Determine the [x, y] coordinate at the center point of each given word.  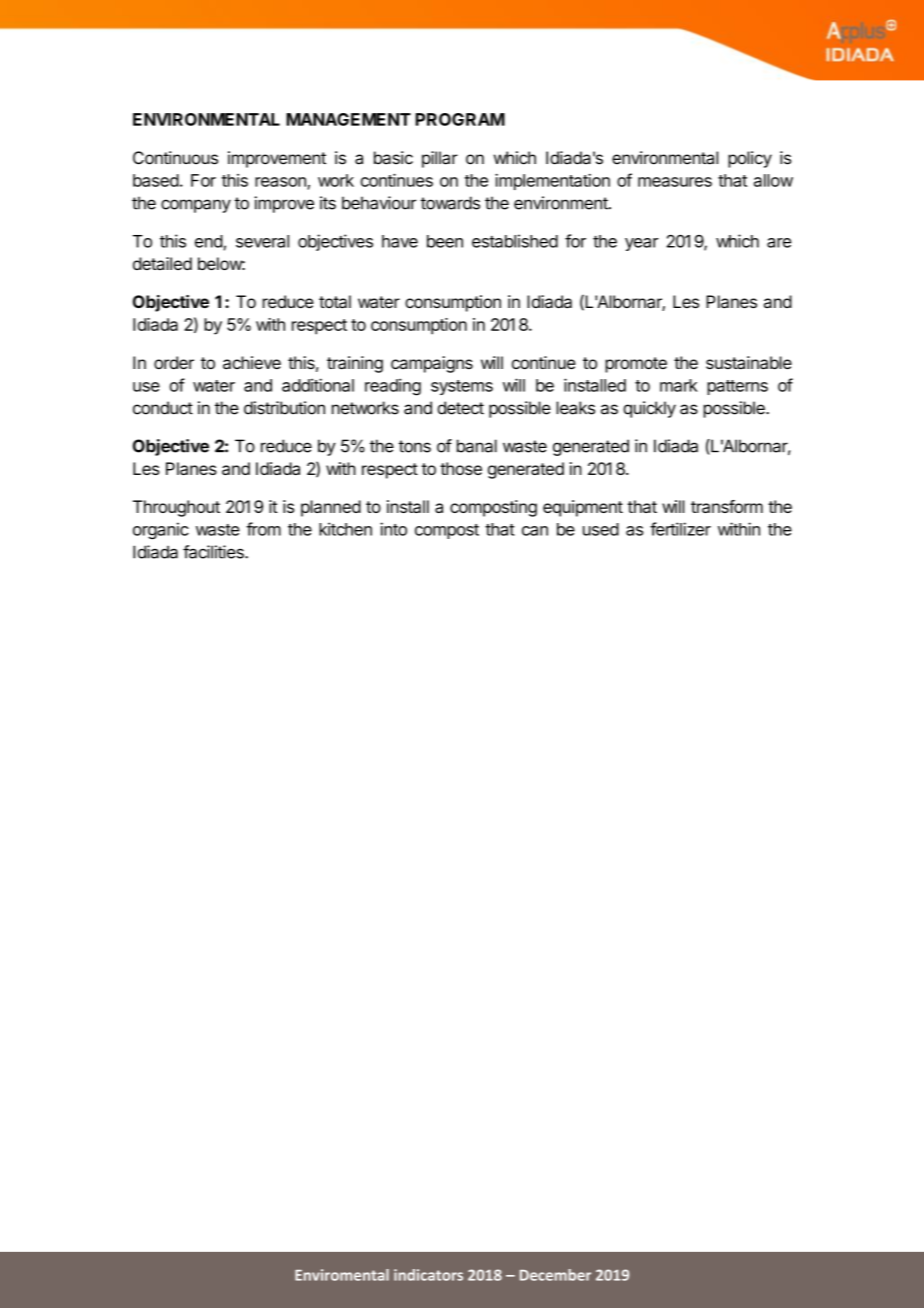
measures [675, 182]
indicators [428, 1275]
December [555, 1275]
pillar [440, 159]
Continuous [175, 158]
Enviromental [342, 1275]
